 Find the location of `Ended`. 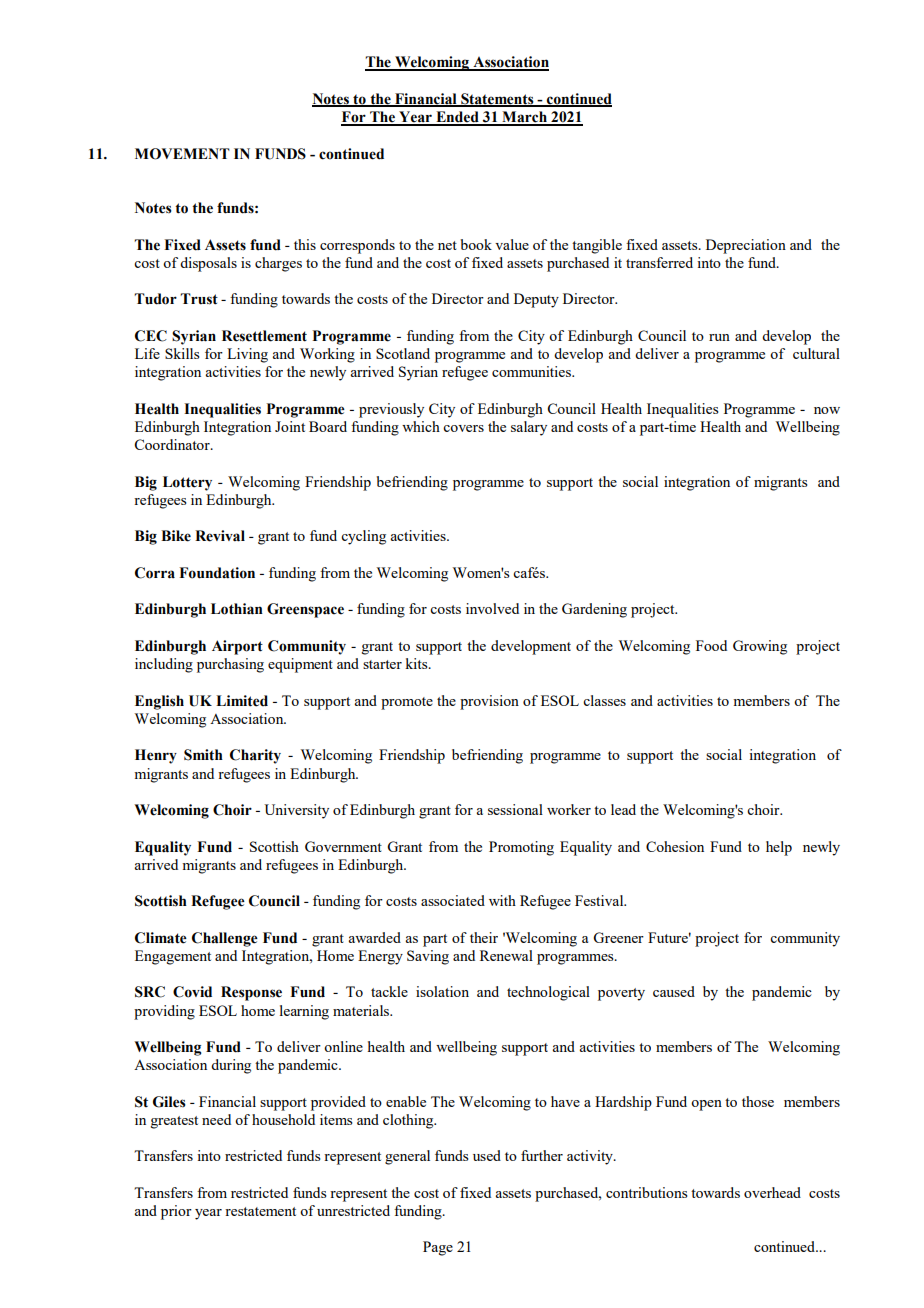

Ended is located at coordinates (457, 118).
